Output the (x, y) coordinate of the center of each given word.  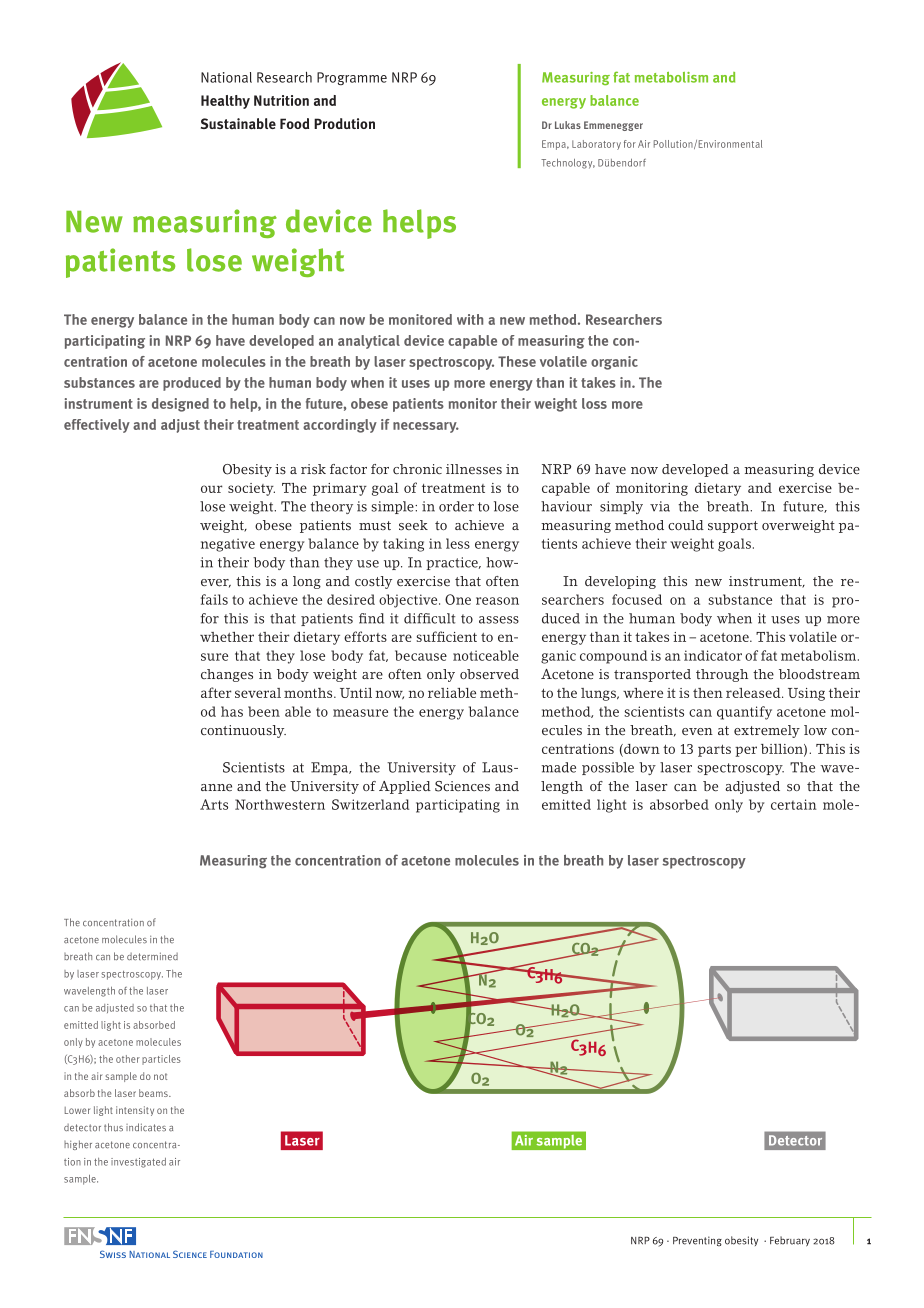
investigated (138, 1163)
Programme (352, 78)
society (251, 489)
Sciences (462, 786)
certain (793, 804)
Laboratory (596, 145)
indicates (146, 1127)
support (733, 527)
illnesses (474, 469)
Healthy (225, 102)
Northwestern (280, 804)
